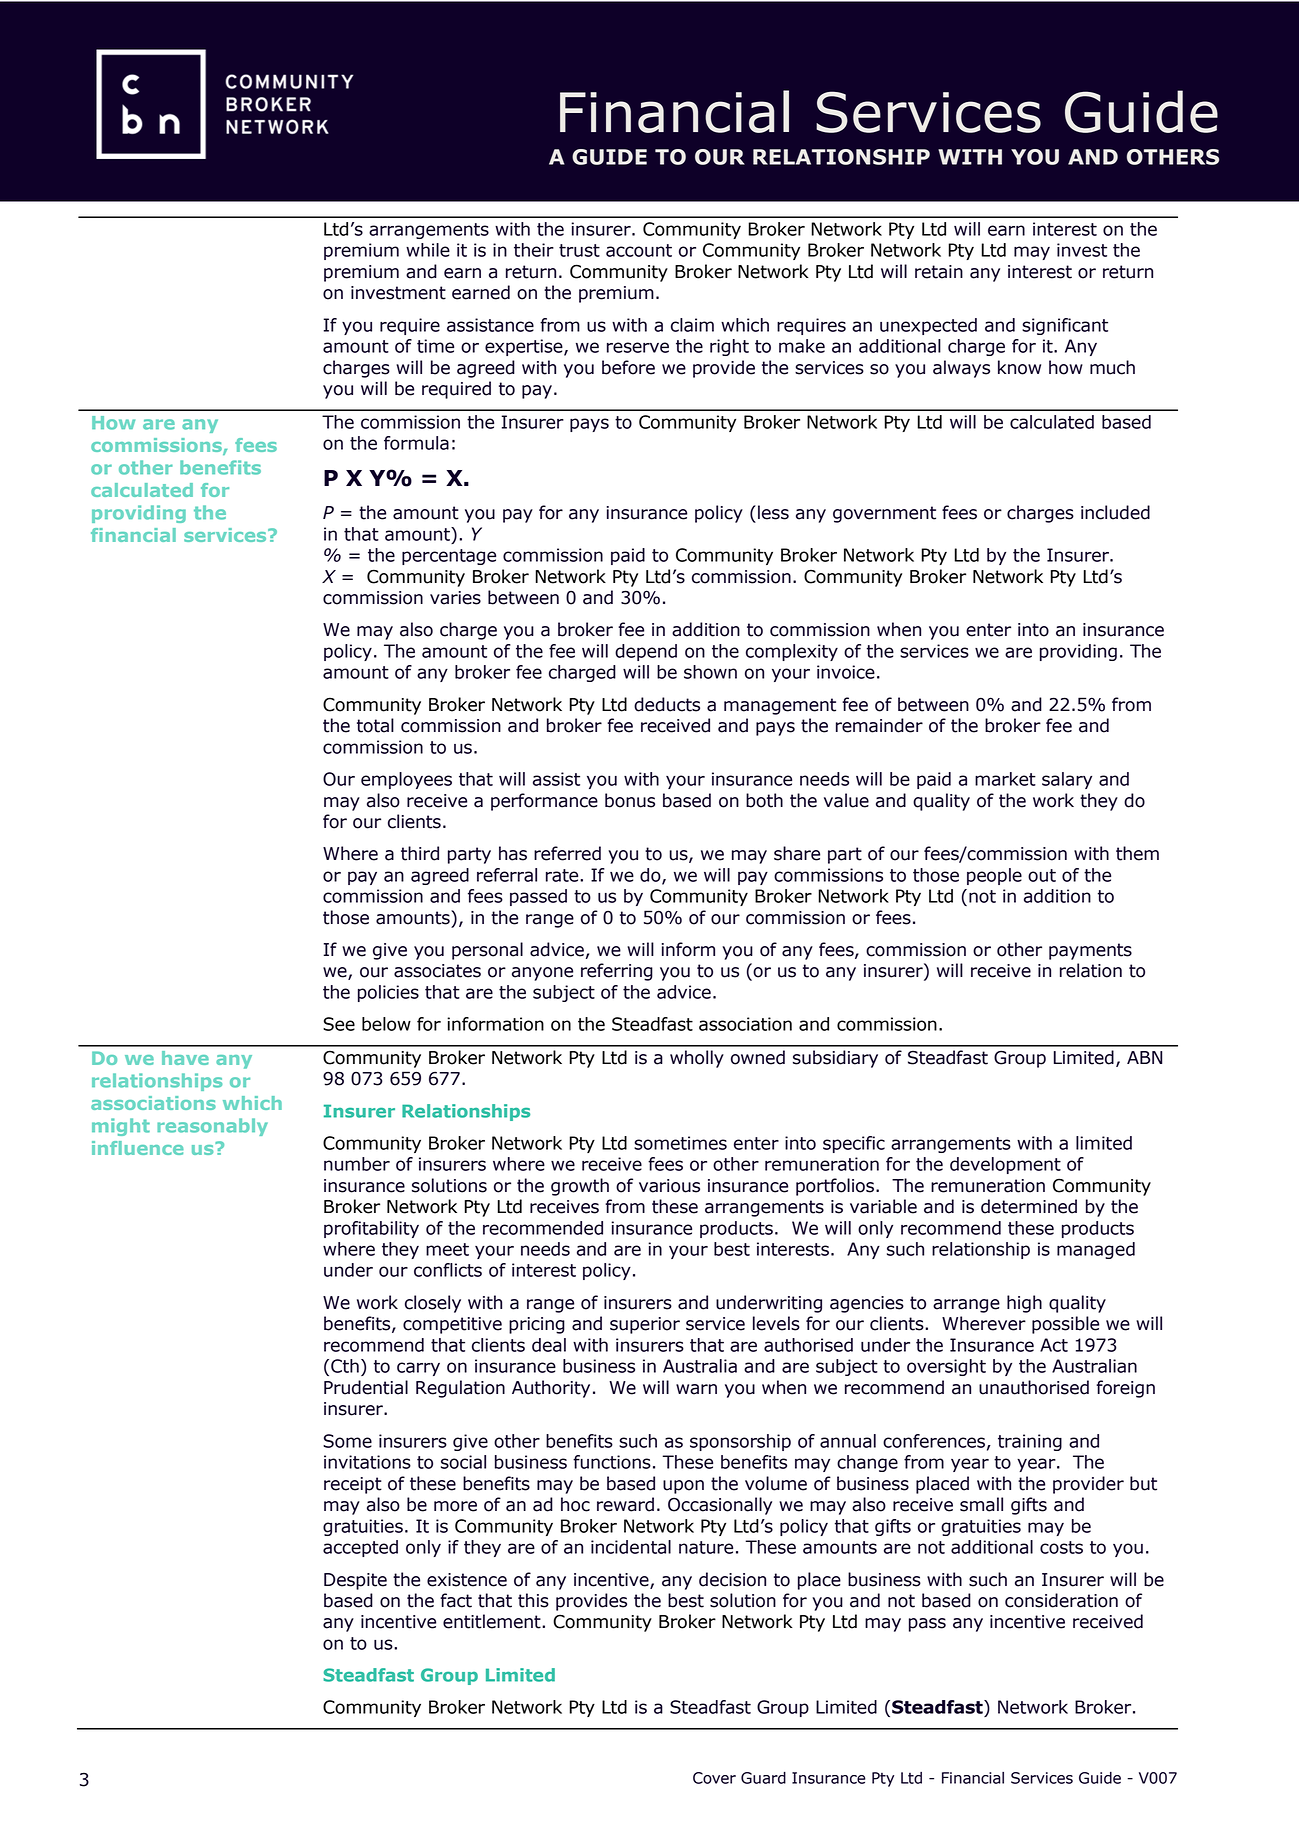 This document has width=1299, height=1839. What do you see at coordinates (639, 250) in the document?
I see `account` at bounding box center [639, 250].
